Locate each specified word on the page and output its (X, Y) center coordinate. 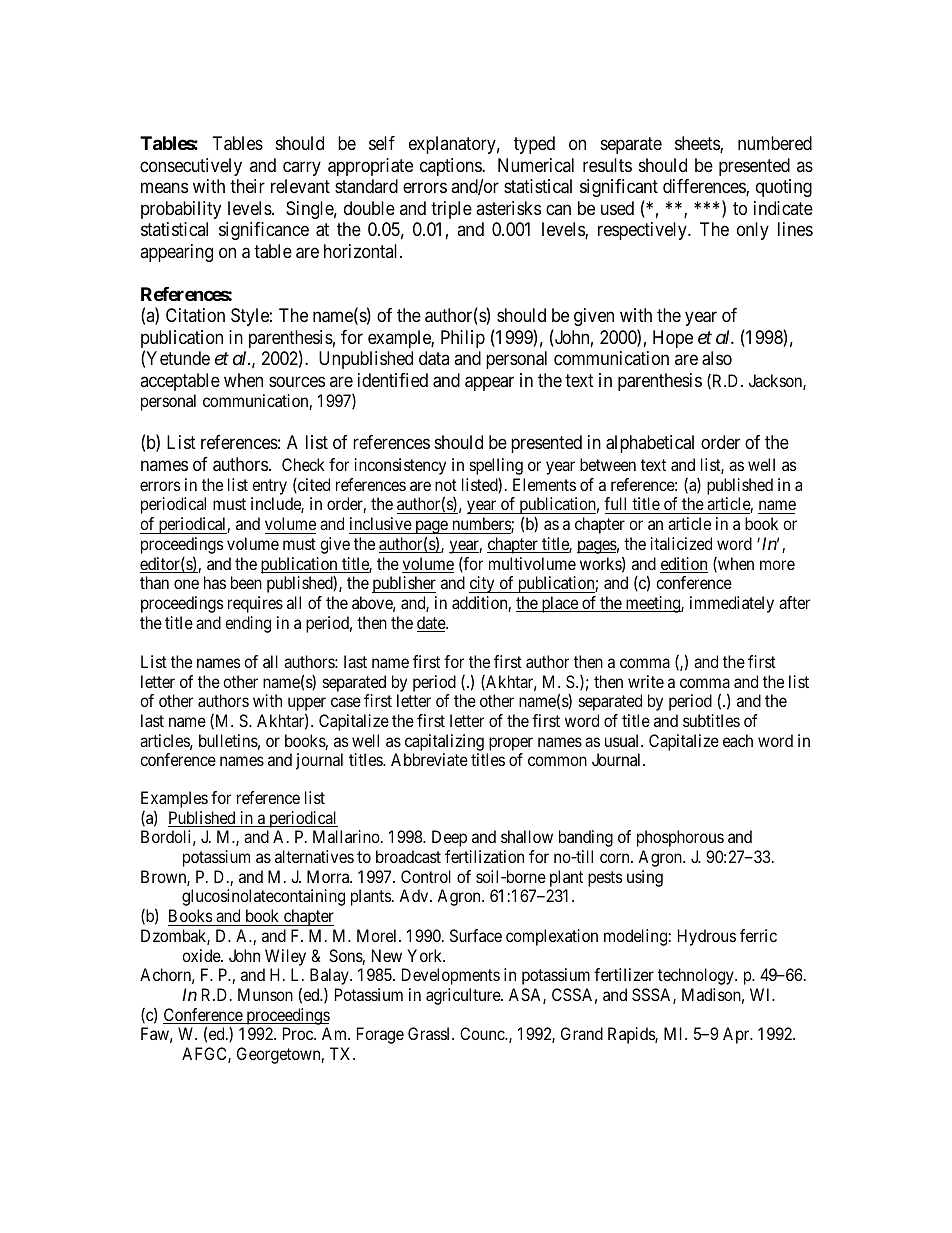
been (246, 582)
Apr (737, 1035)
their (247, 186)
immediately (732, 604)
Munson (265, 994)
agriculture (464, 996)
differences (705, 187)
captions (451, 168)
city (483, 584)
